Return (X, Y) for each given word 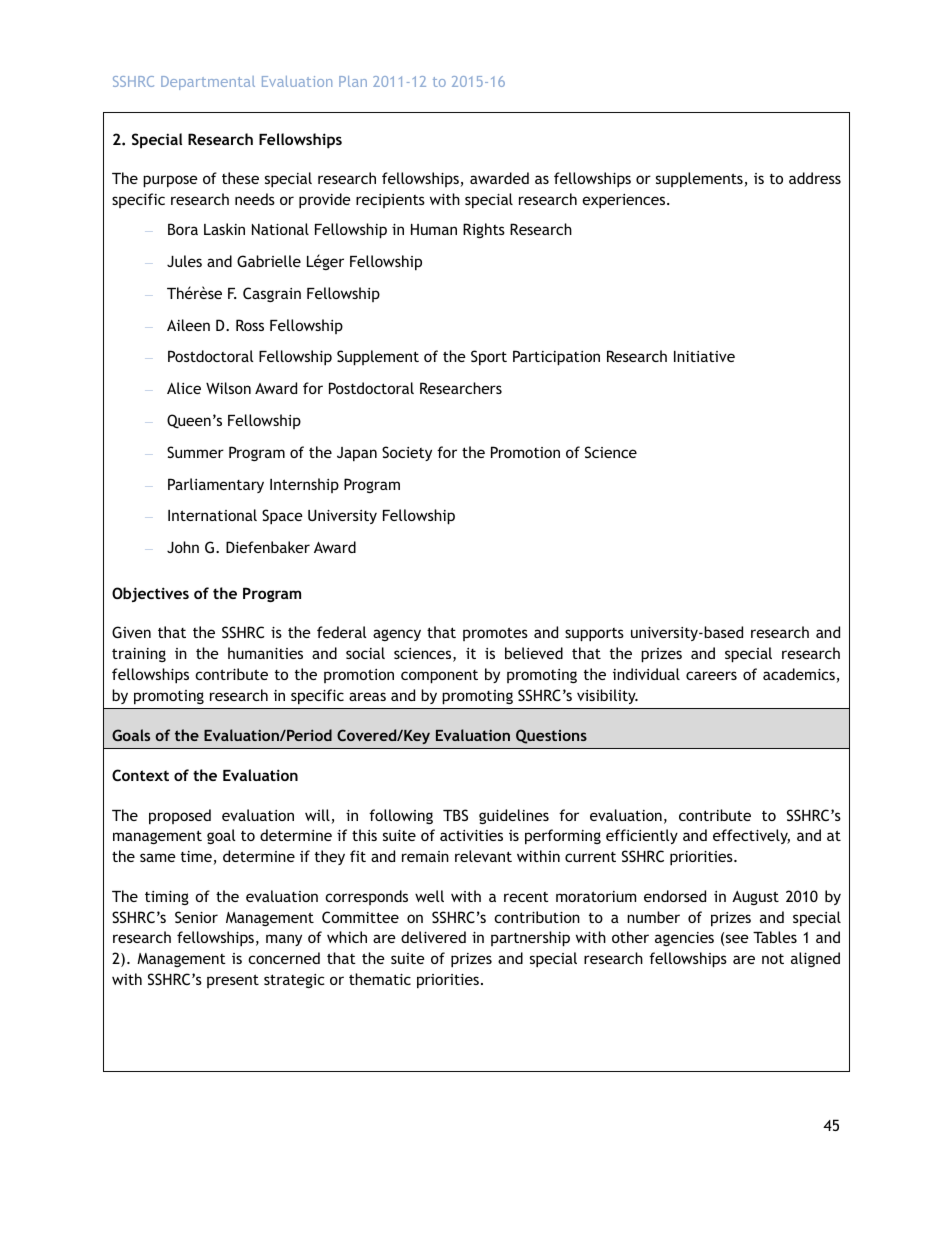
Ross (250, 325)
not (773, 959)
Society (407, 453)
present (233, 981)
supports (594, 635)
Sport (489, 358)
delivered (433, 937)
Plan (353, 81)
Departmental (208, 83)
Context (140, 775)
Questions (551, 736)
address (815, 178)
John (183, 547)
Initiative (704, 356)
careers (711, 675)
